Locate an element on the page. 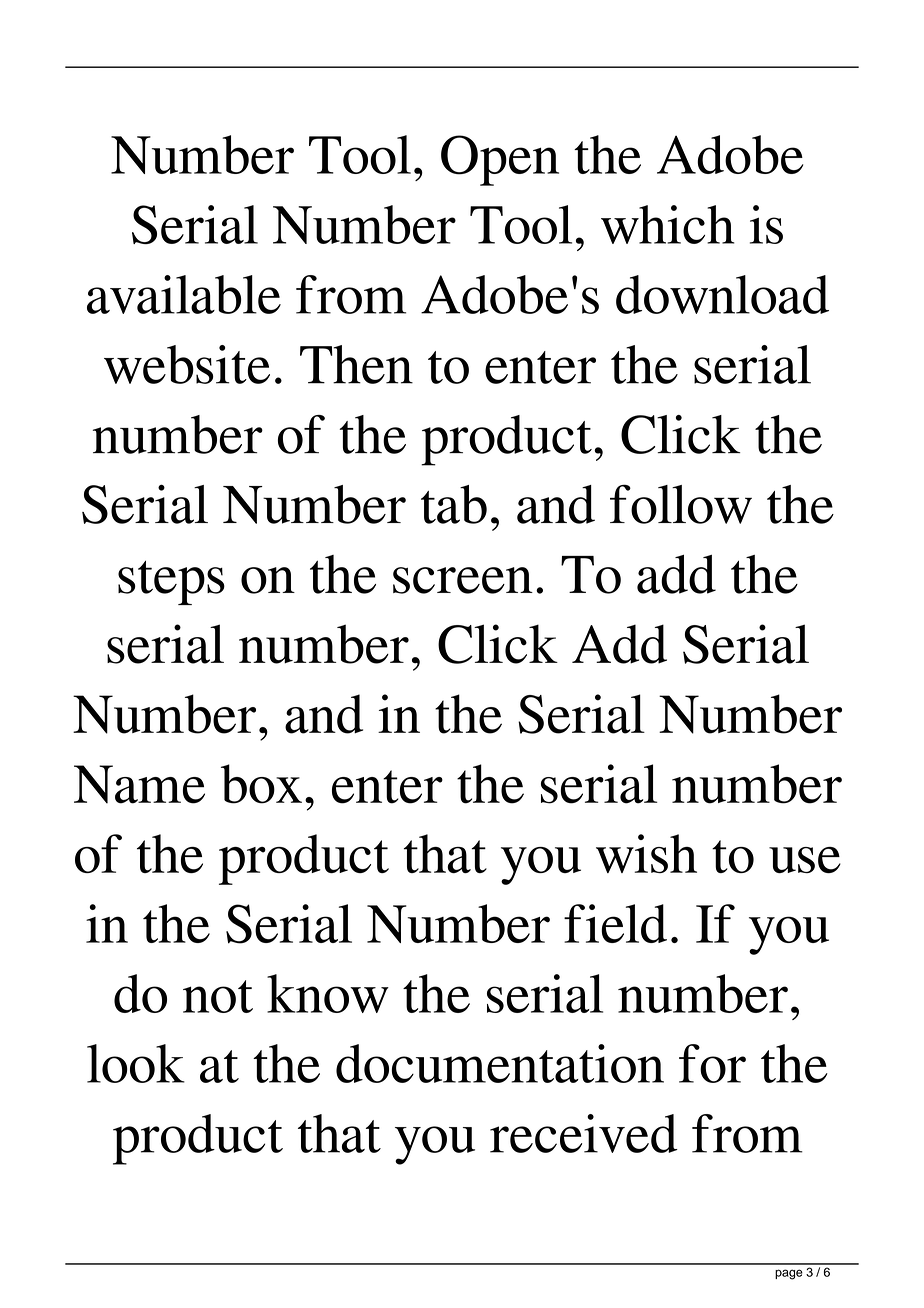  wish is located at coordinates (646, 853).
